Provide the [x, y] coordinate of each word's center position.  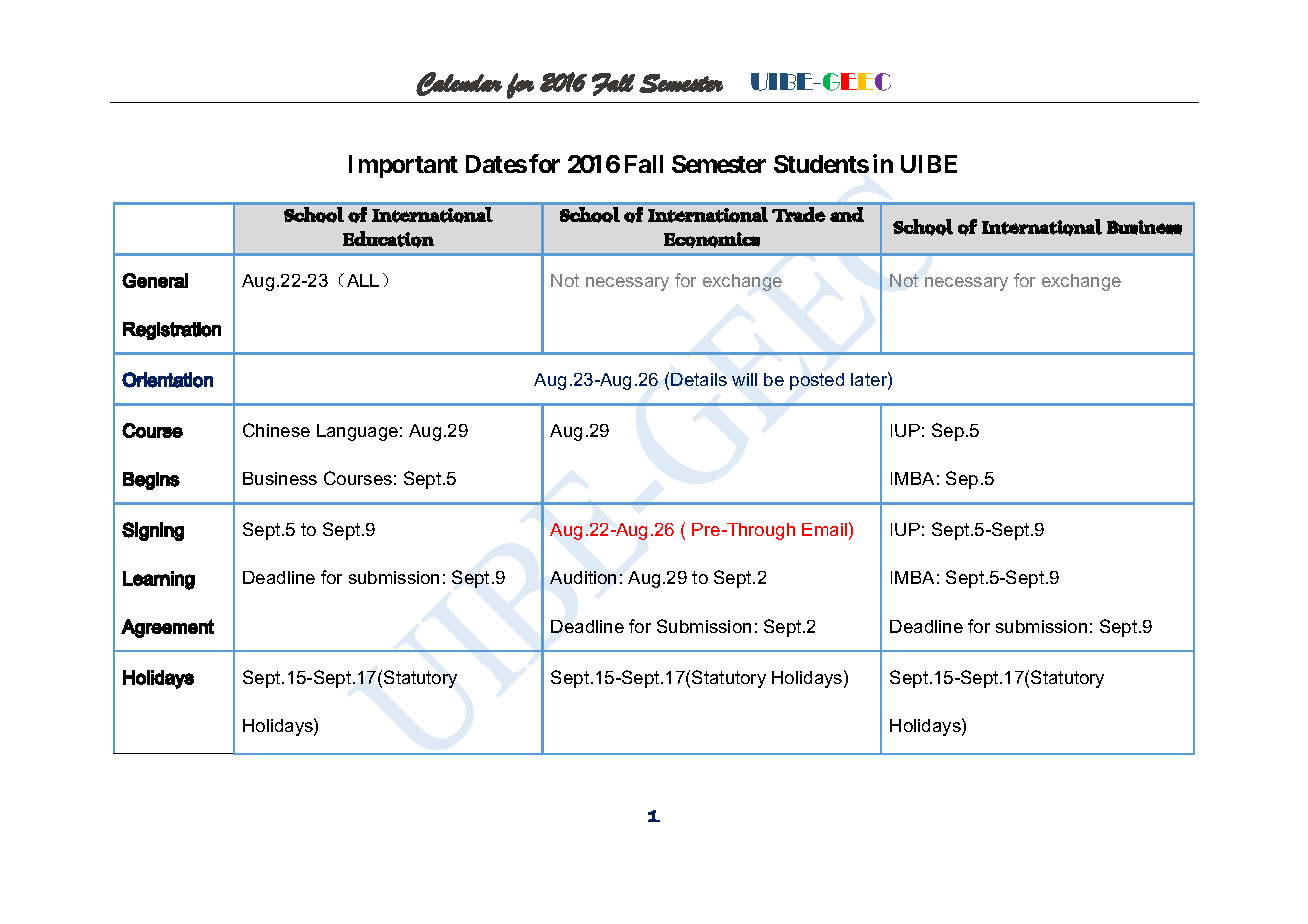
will [744, 379]
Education [388, 239]
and [847, 214]
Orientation [167, 380]
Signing [153, 531]
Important [403, 166]
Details [699, 379]
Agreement [167, 628]
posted [817, 381]
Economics [712, 240]
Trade [799, 214]
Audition [583, 577]
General [155, 280]
